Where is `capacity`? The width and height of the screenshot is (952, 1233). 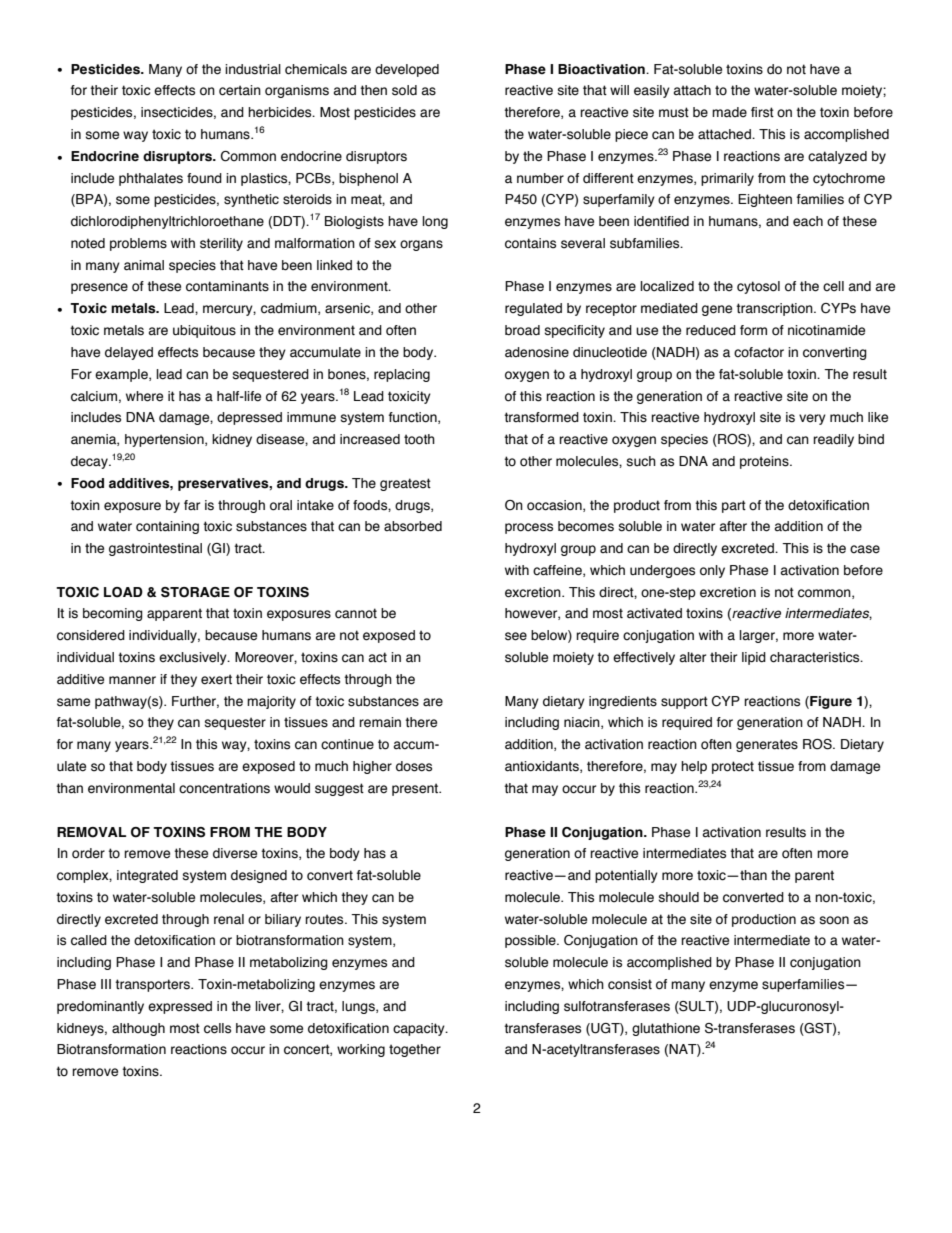 capacity is located at coordinates (420, 1029).
